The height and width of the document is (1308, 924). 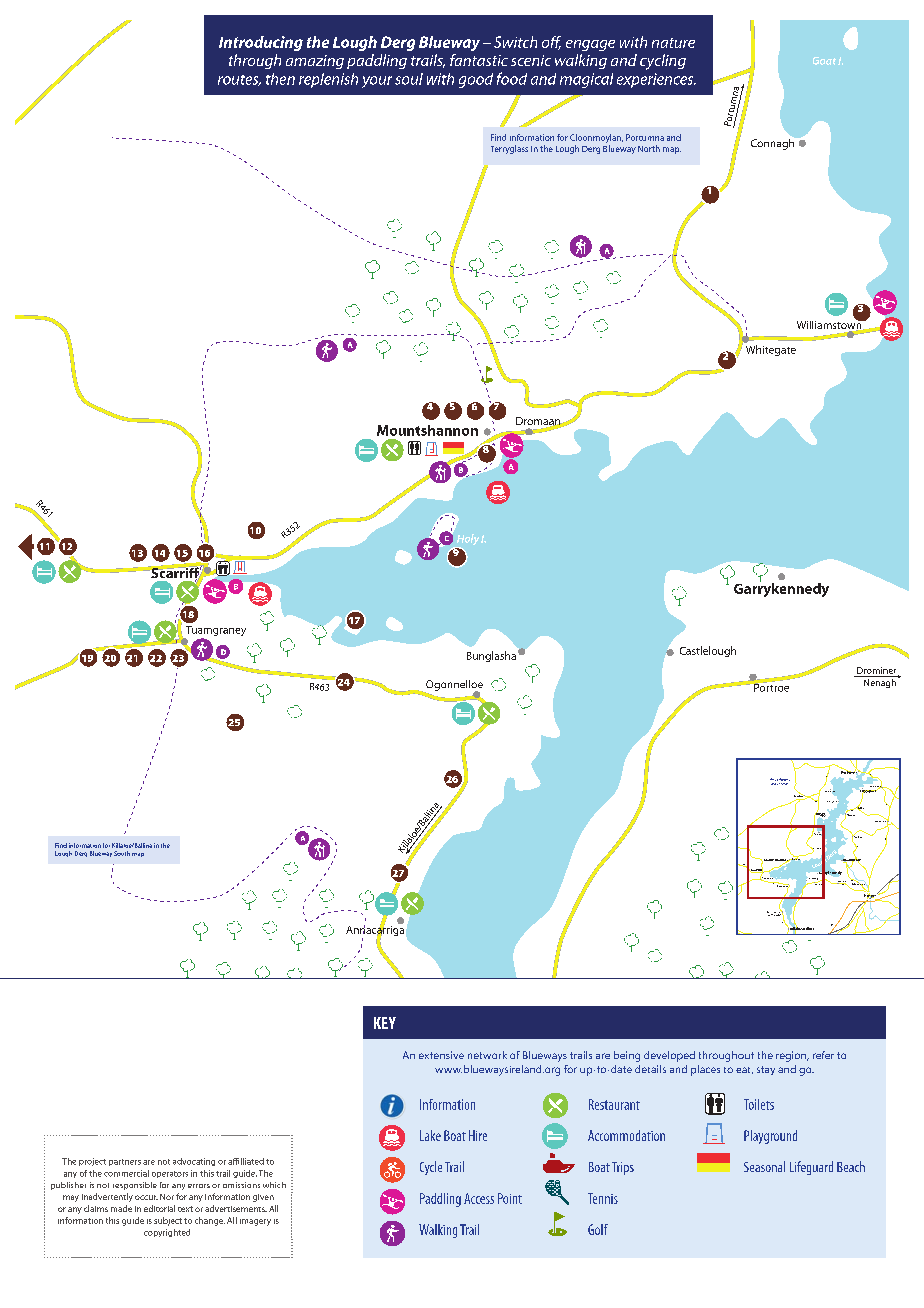 I want to click on then, so click(x=280, y=79).
